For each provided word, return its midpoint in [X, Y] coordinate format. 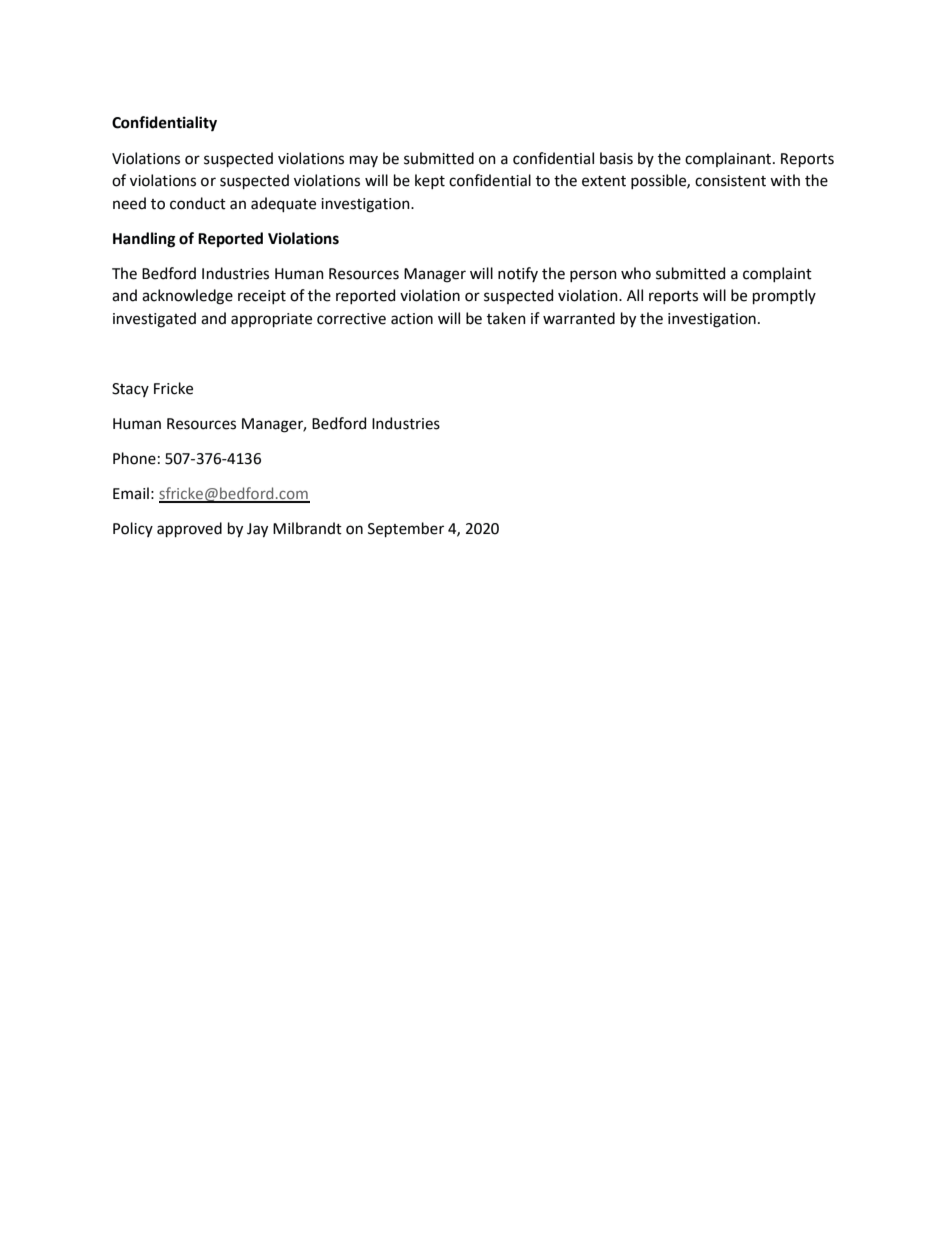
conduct [198, 203]
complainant [729, 159]
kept [430, 181]
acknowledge [187, 297]
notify [518, 274]
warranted [579, 318]
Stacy [130, 390]
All [635, 295]
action [412, 319]
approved [189, 530]
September [406, 530]
